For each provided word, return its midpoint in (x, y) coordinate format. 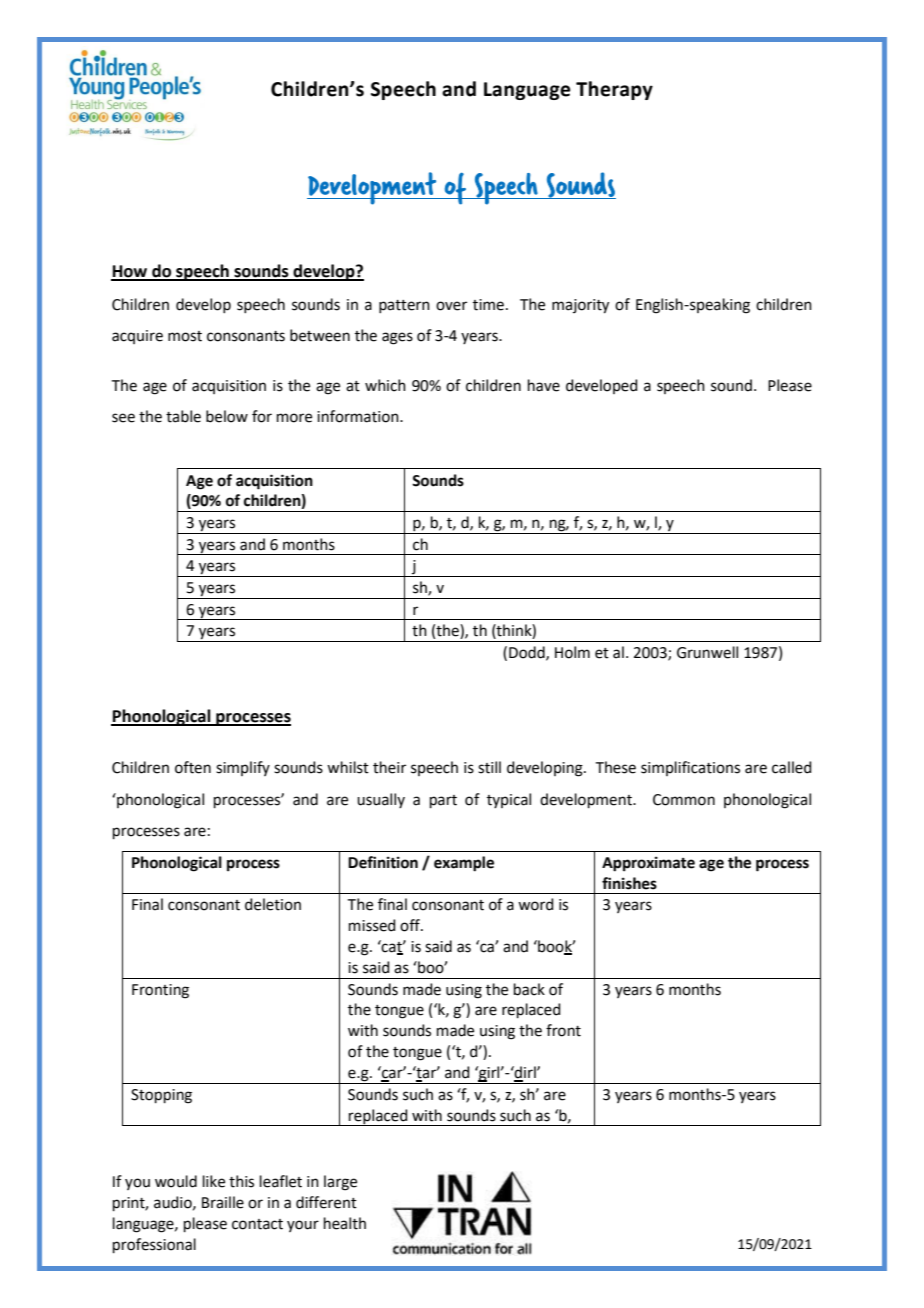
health (345, 1223)
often (193, 767)
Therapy (614, 90)
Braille (223, 1202)
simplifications (690, 768)
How (130, 272)
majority (580, 306)
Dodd (528, 653)
